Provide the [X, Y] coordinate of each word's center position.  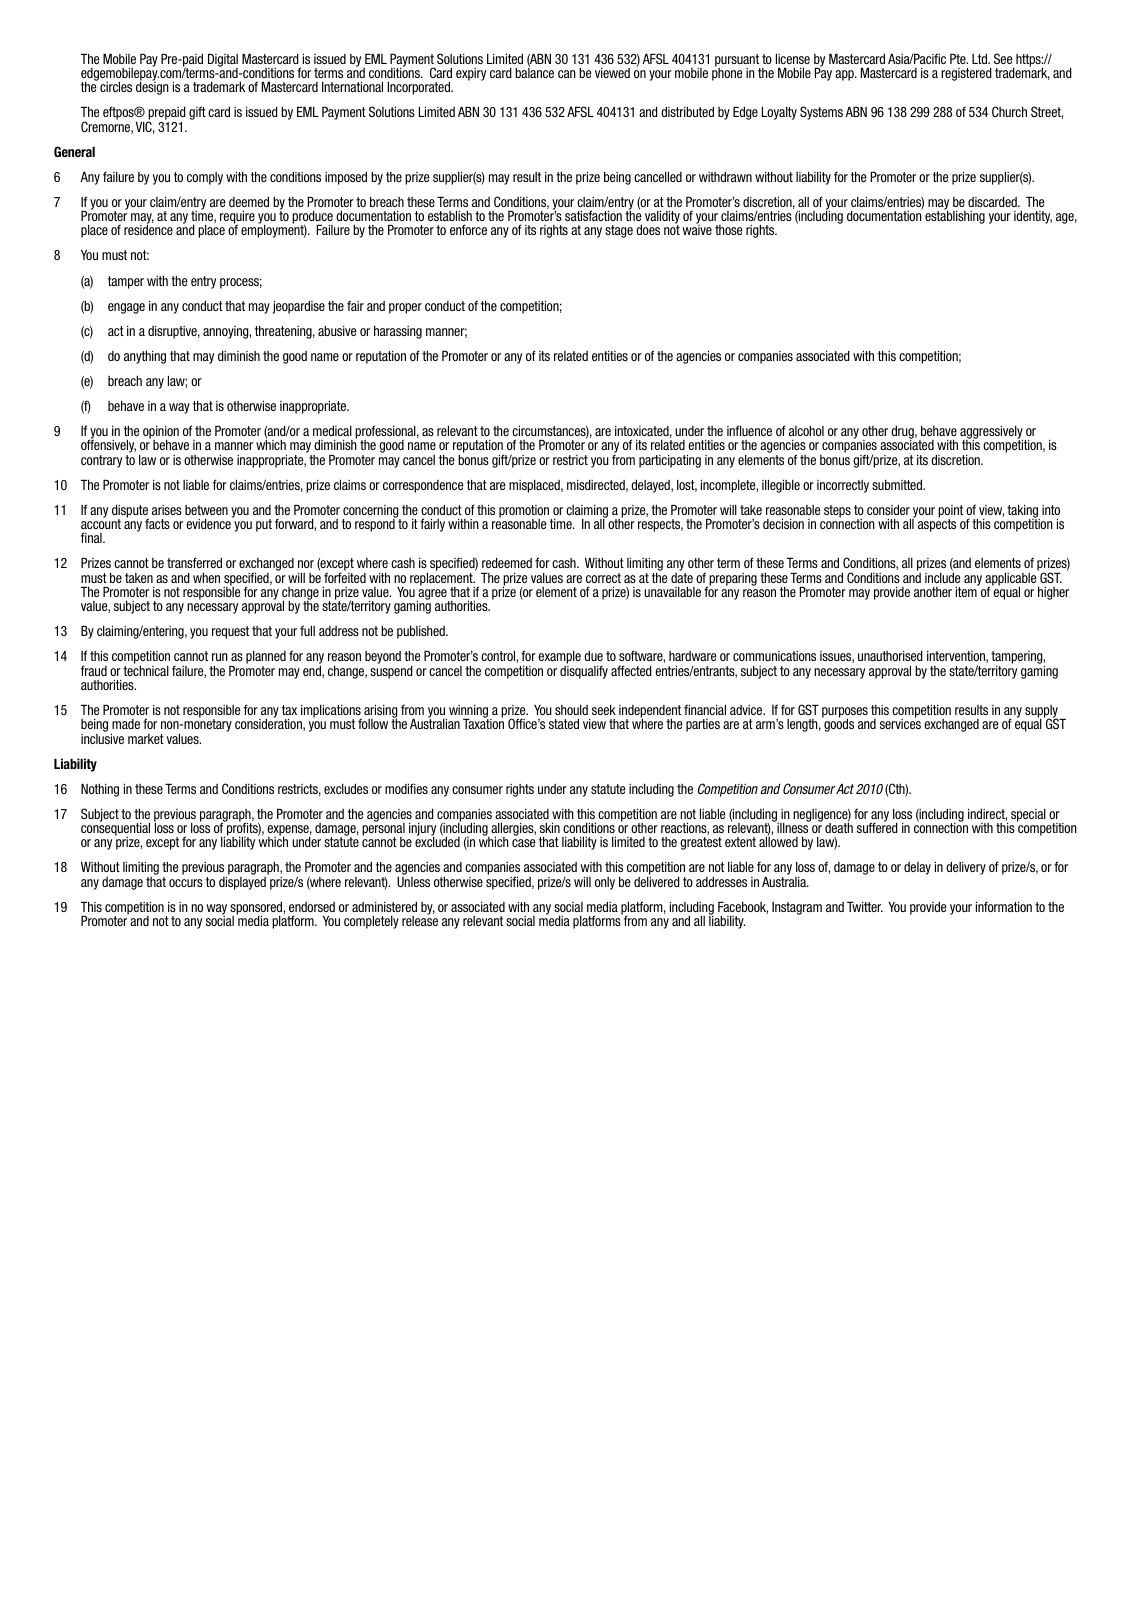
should [571, 710]
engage [126, 308]
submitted [898, 484]
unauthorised [890, 655]
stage [619, 231]
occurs [186, 883]
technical [146, 669]
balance [534, 72]
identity [1033, 217]
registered [966, 74]
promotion [525, 512]
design [152, 87]
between [206, 510]
